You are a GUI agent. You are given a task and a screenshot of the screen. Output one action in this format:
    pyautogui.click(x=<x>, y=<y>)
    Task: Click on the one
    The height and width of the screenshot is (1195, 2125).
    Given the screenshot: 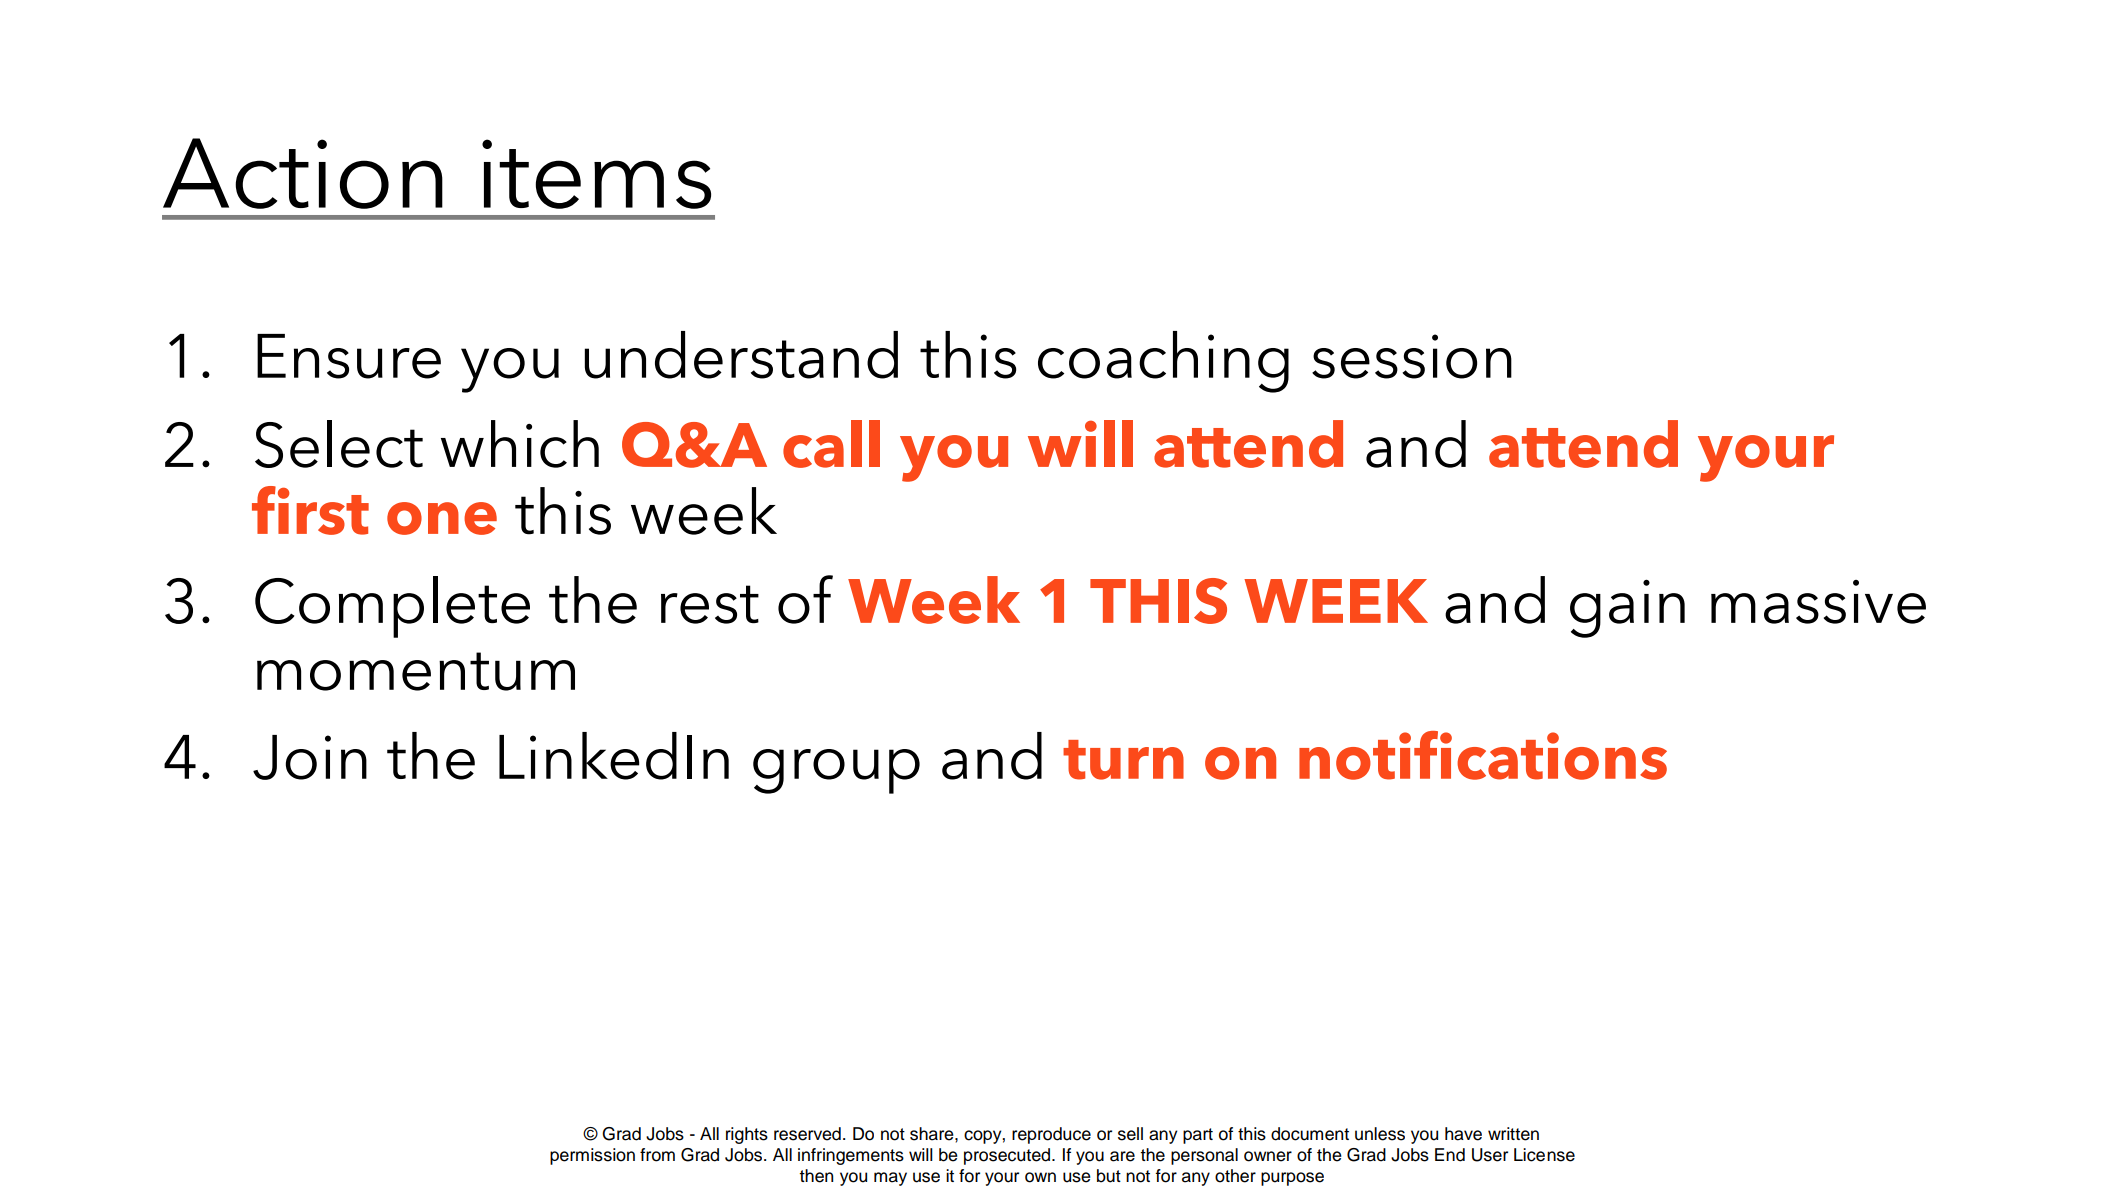 What is the action you would take?
    pyautogui.click(x=442, y=518)
